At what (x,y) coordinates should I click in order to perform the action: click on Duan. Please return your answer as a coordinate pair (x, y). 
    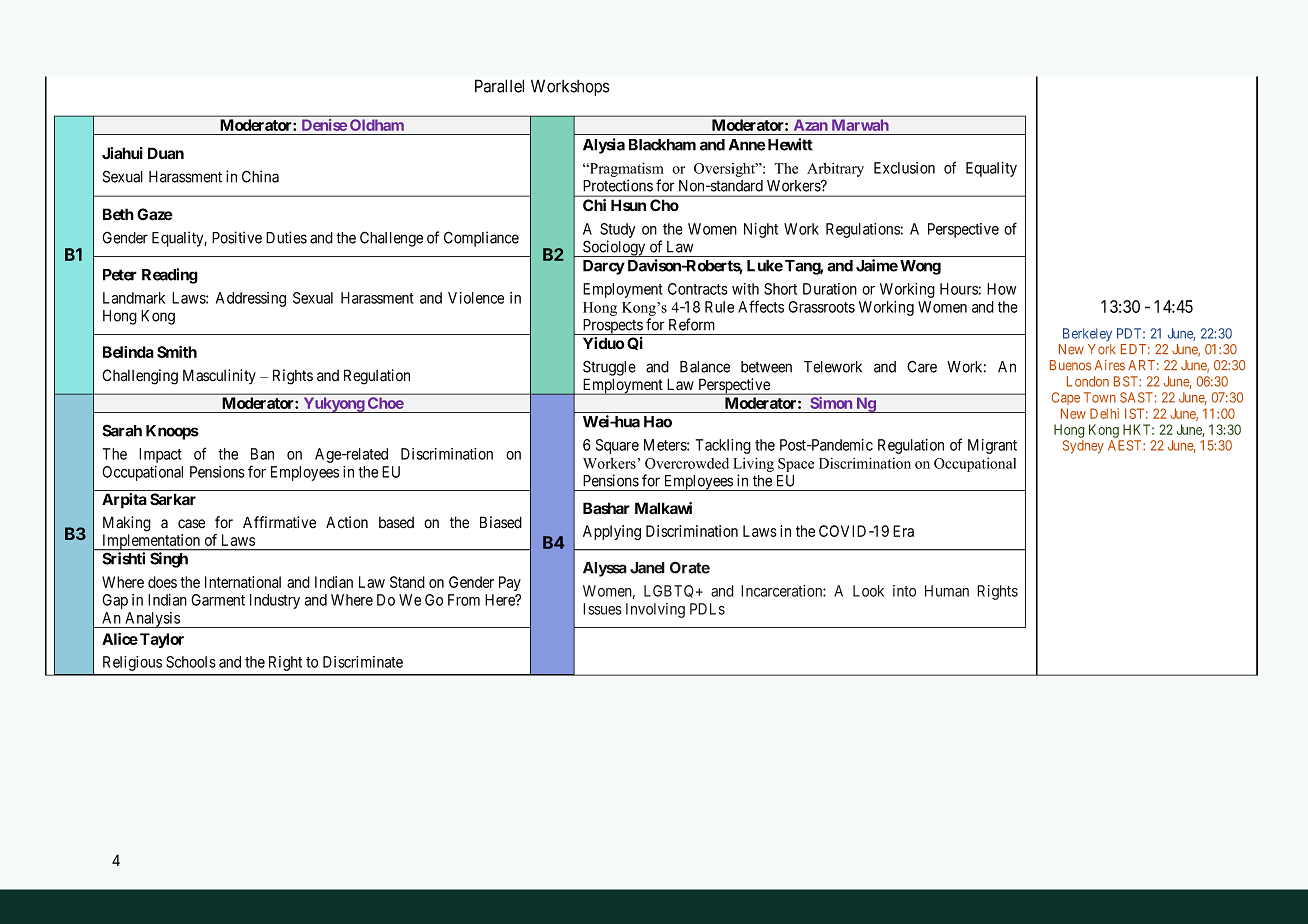
    Looking at the image, I should click on (166, 153).
